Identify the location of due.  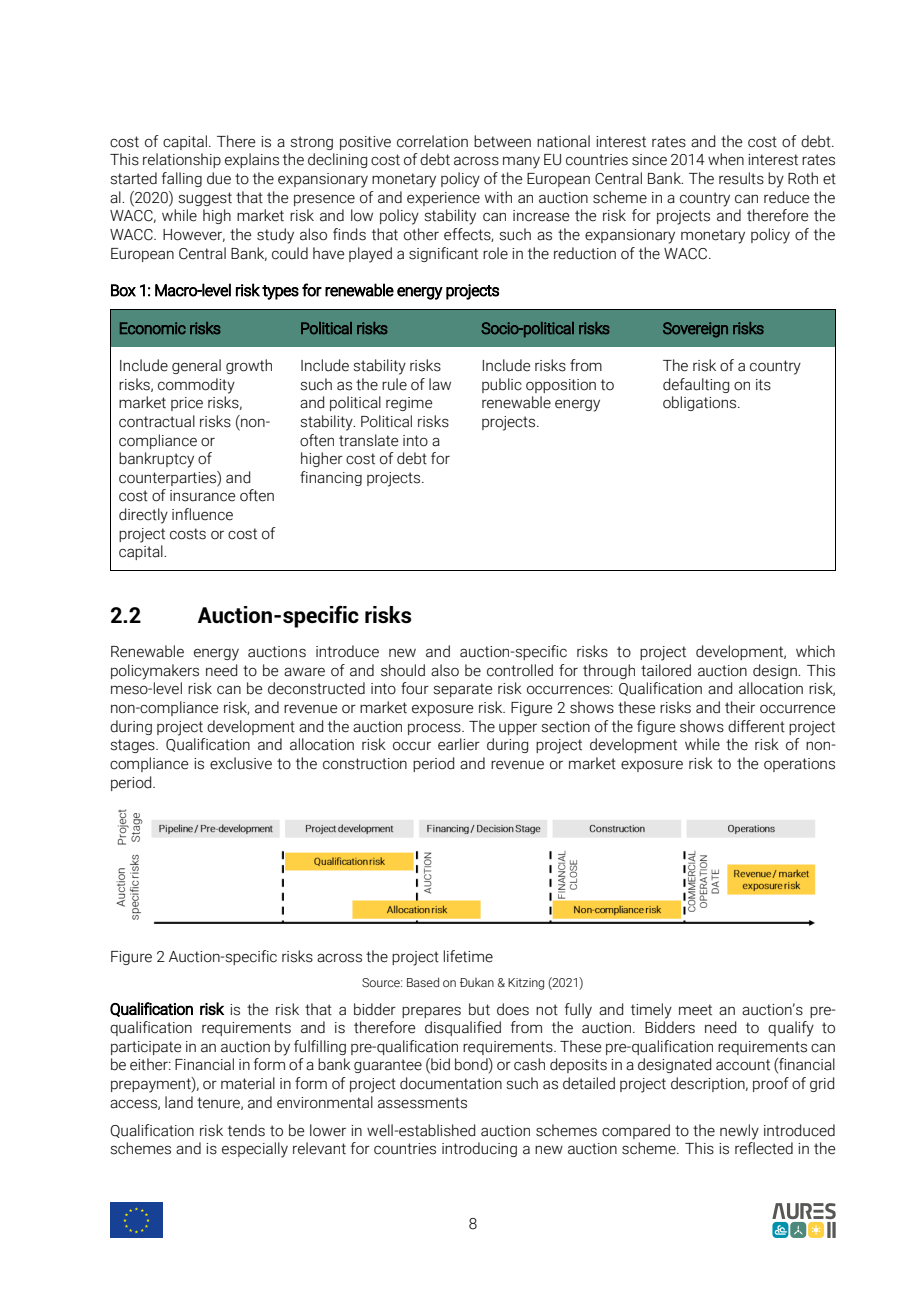
(219, 178).
